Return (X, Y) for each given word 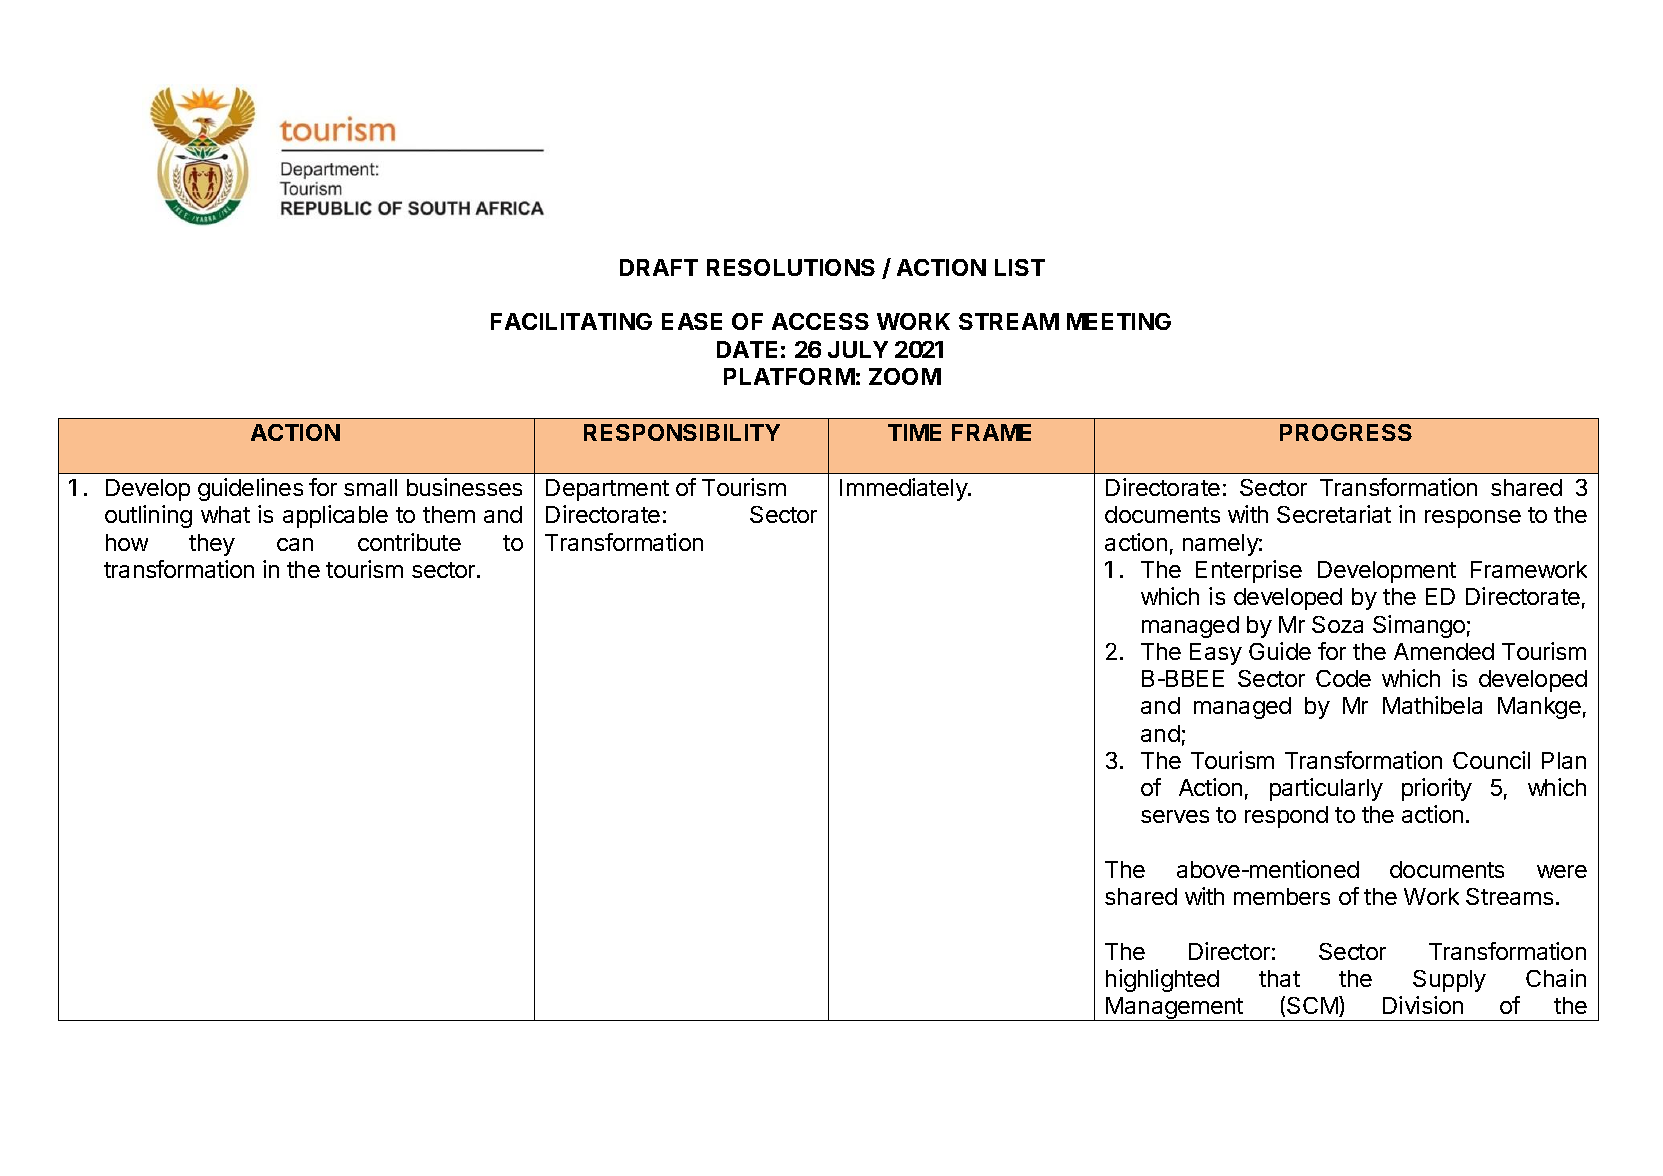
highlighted (1162, 980)
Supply (1449, 981)
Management (1174, 1009)
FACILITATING (571, 321)
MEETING (1119, 321)
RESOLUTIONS (791, 267)
